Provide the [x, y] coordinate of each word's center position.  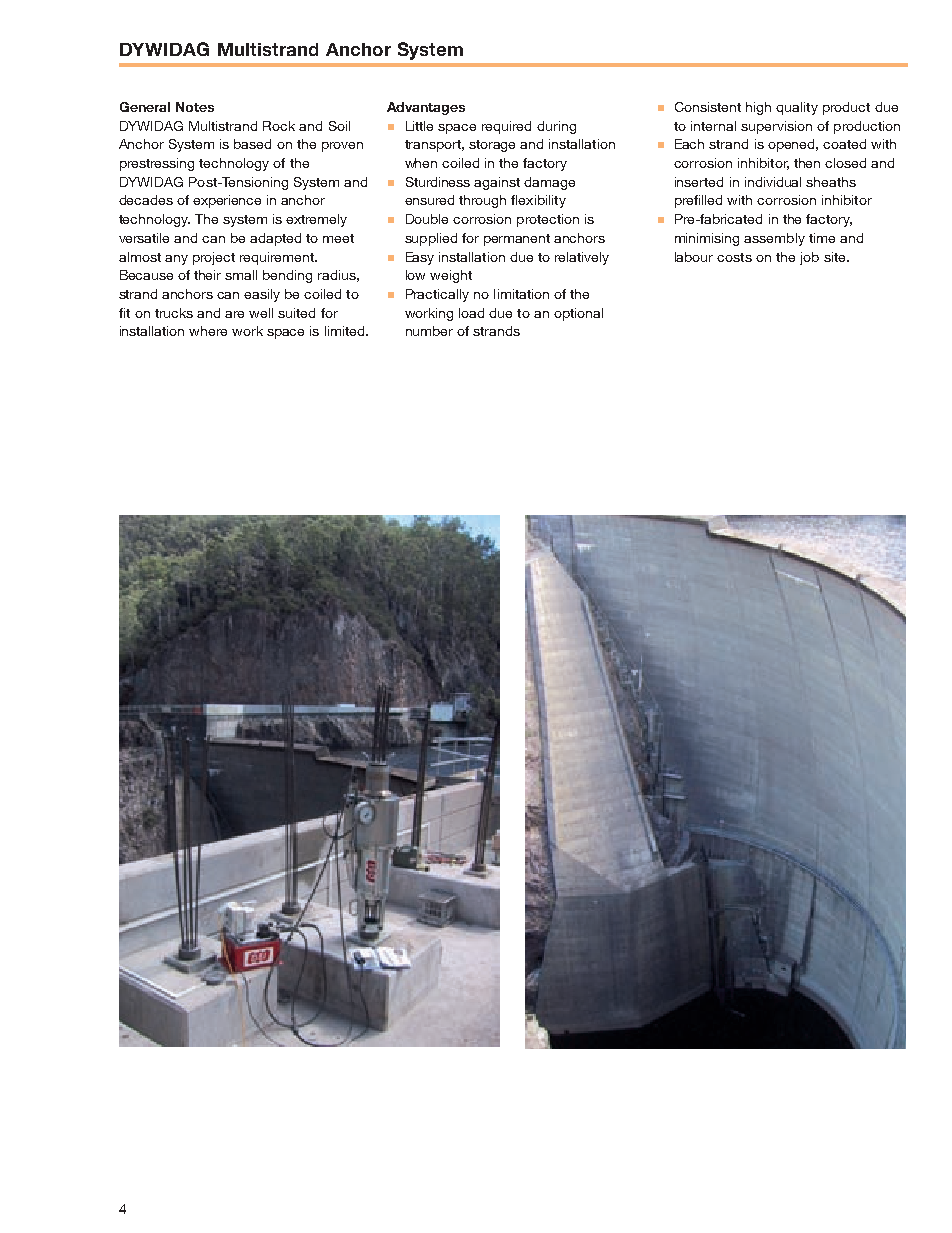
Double [427, 219]
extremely [316, 220]
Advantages [426, 108]
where [208, 331]
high [758, 108]
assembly [774, 239]
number [429, 331]
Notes [195, 107]
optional [578, 314]
